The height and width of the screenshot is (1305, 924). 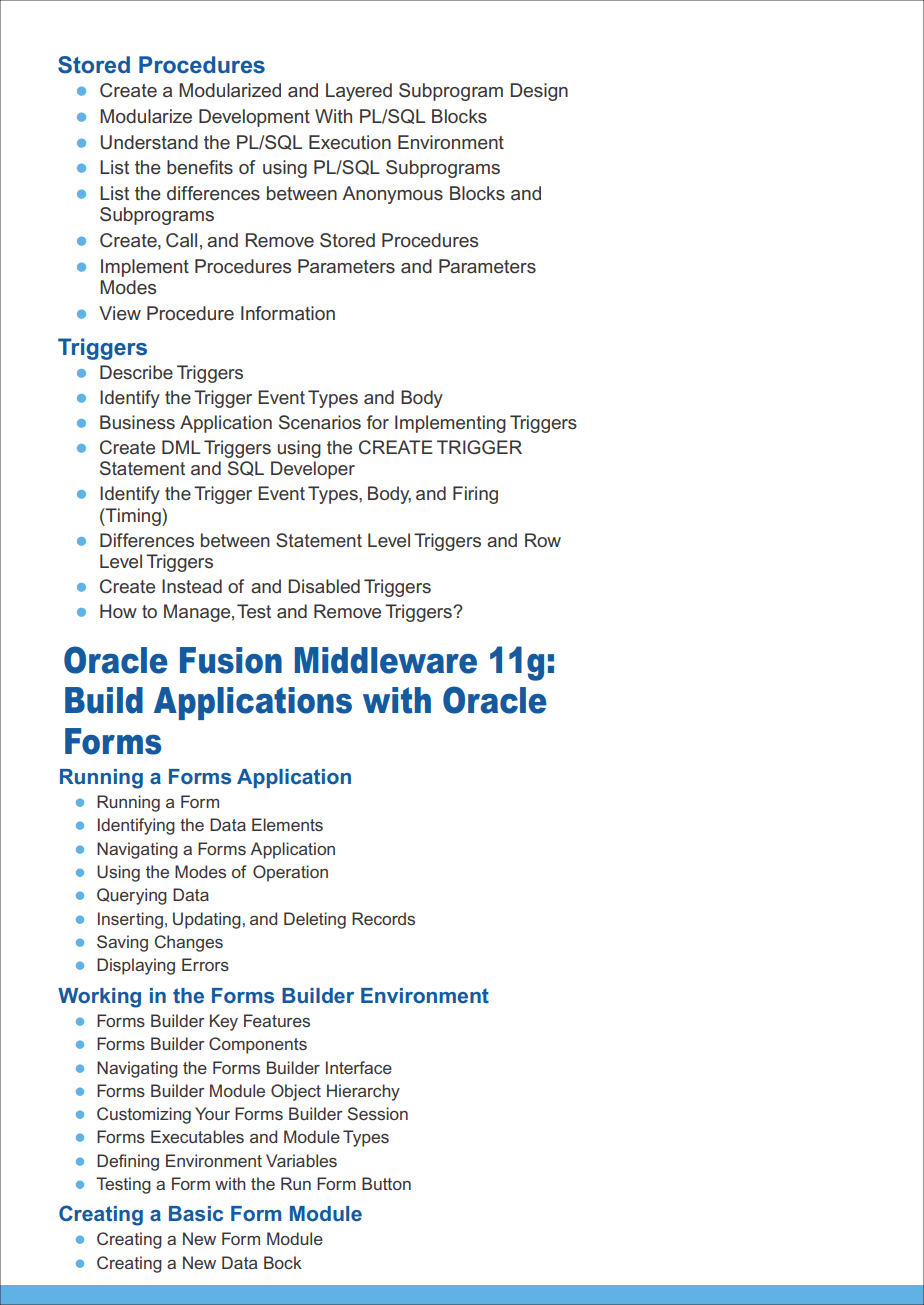 I want to click on Basic, so click(x=196, y=1214).
